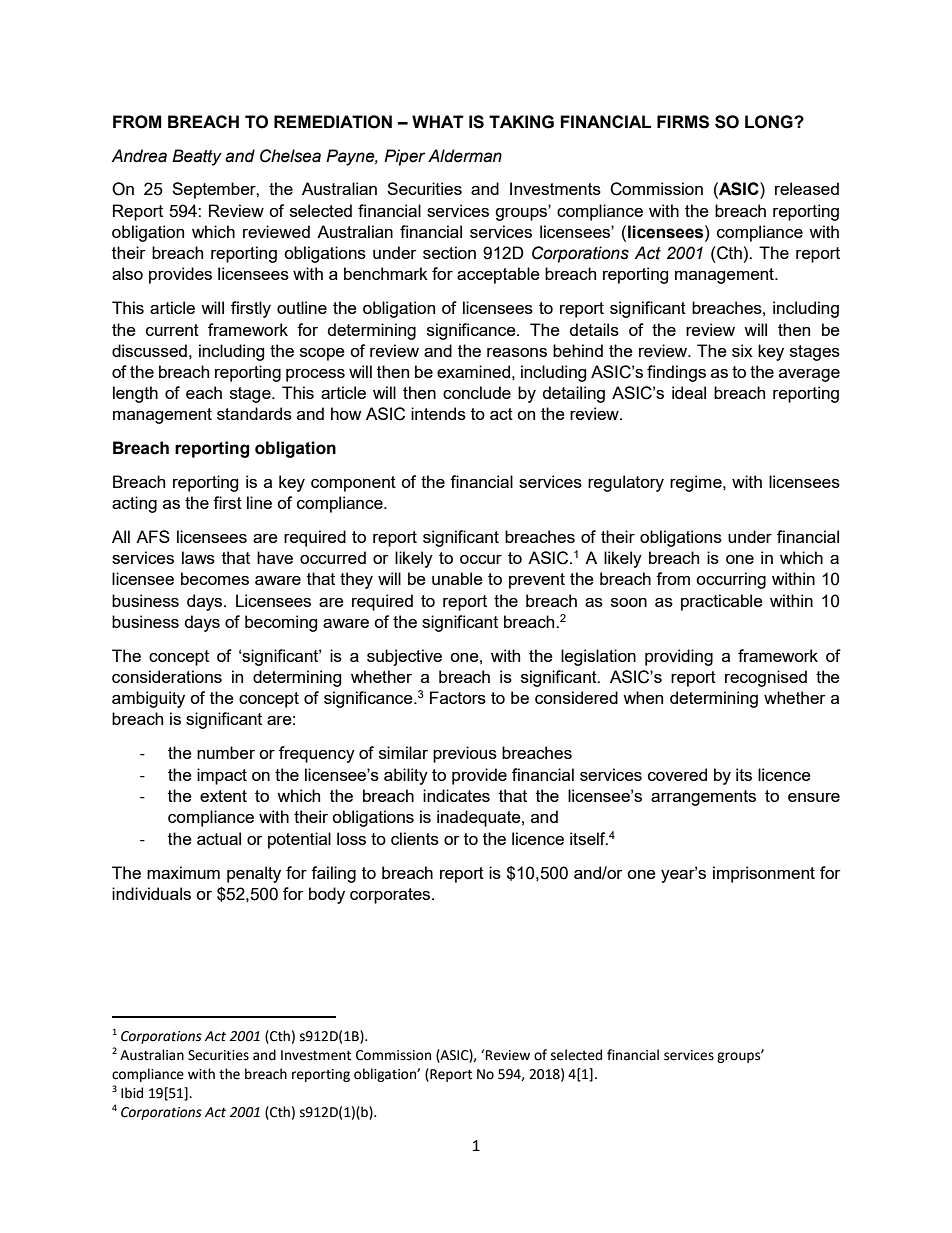 The width and height of the page is (952, 1233). I want to click on Beatty, so click(197, 157).
